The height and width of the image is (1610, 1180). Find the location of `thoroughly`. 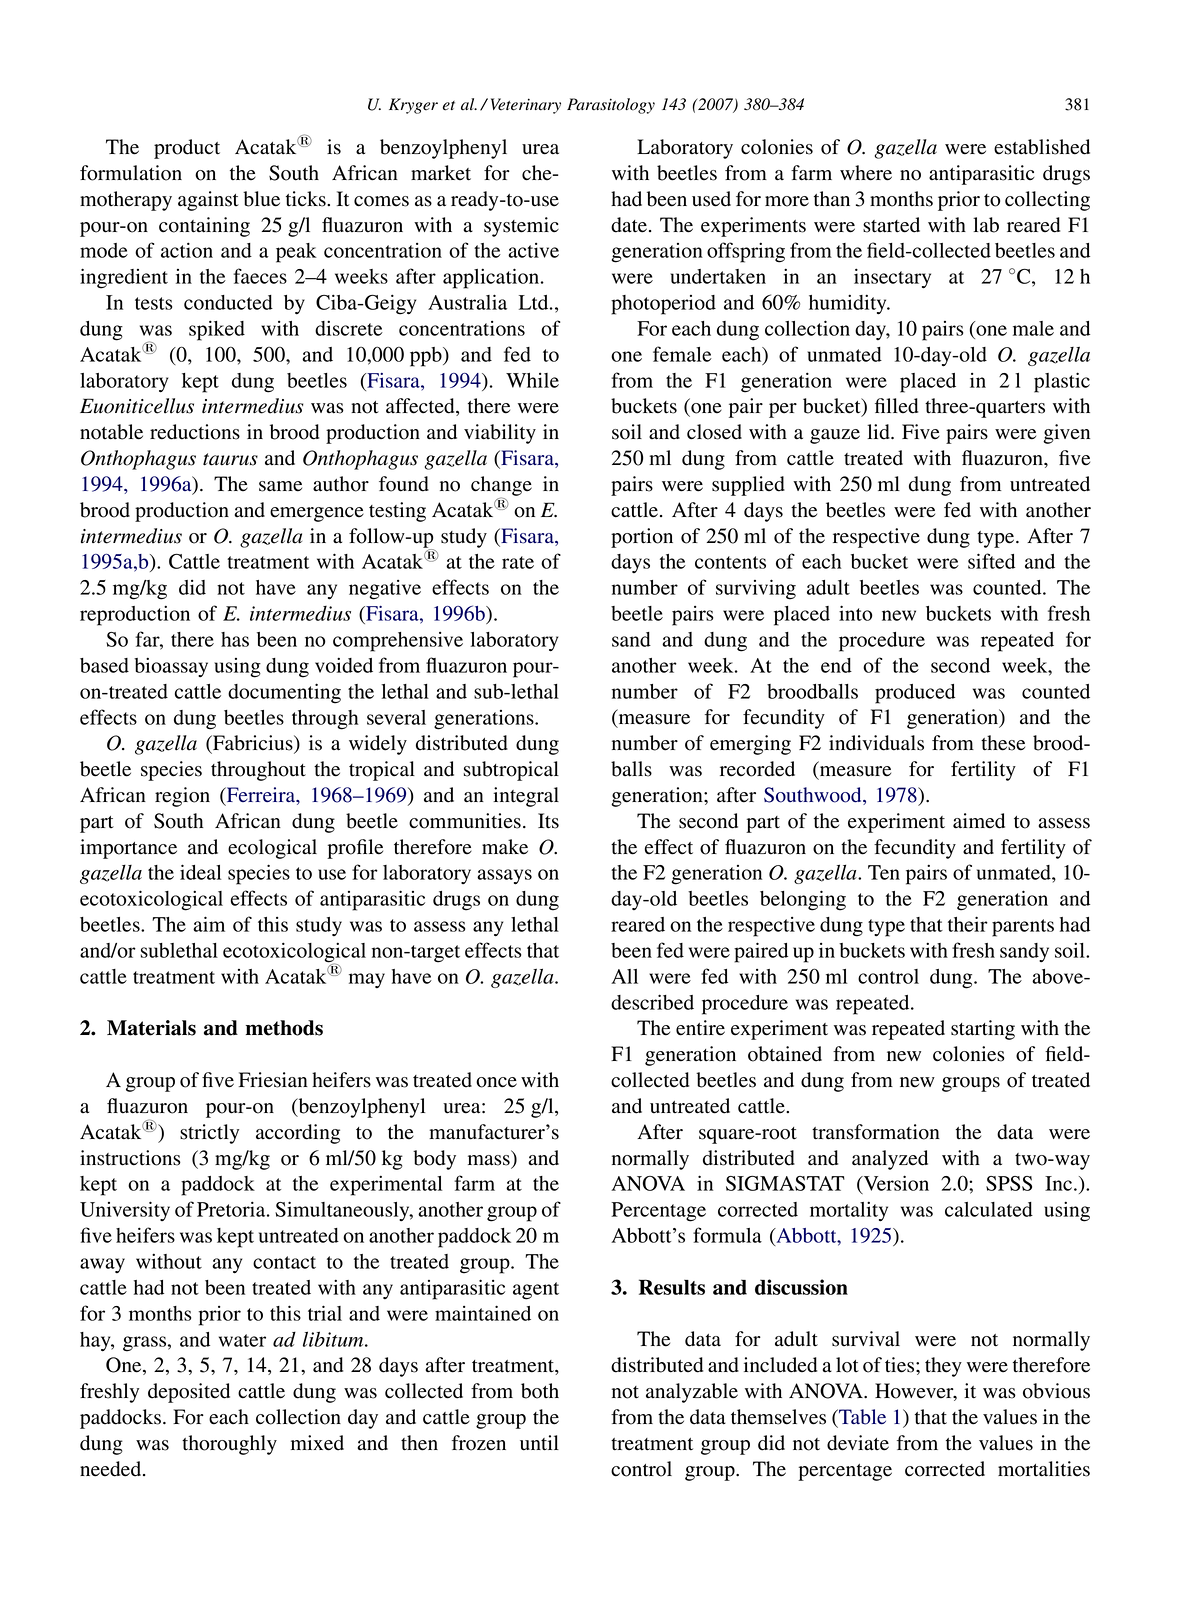

thoroughly is located at coordinates (229, 1445).
